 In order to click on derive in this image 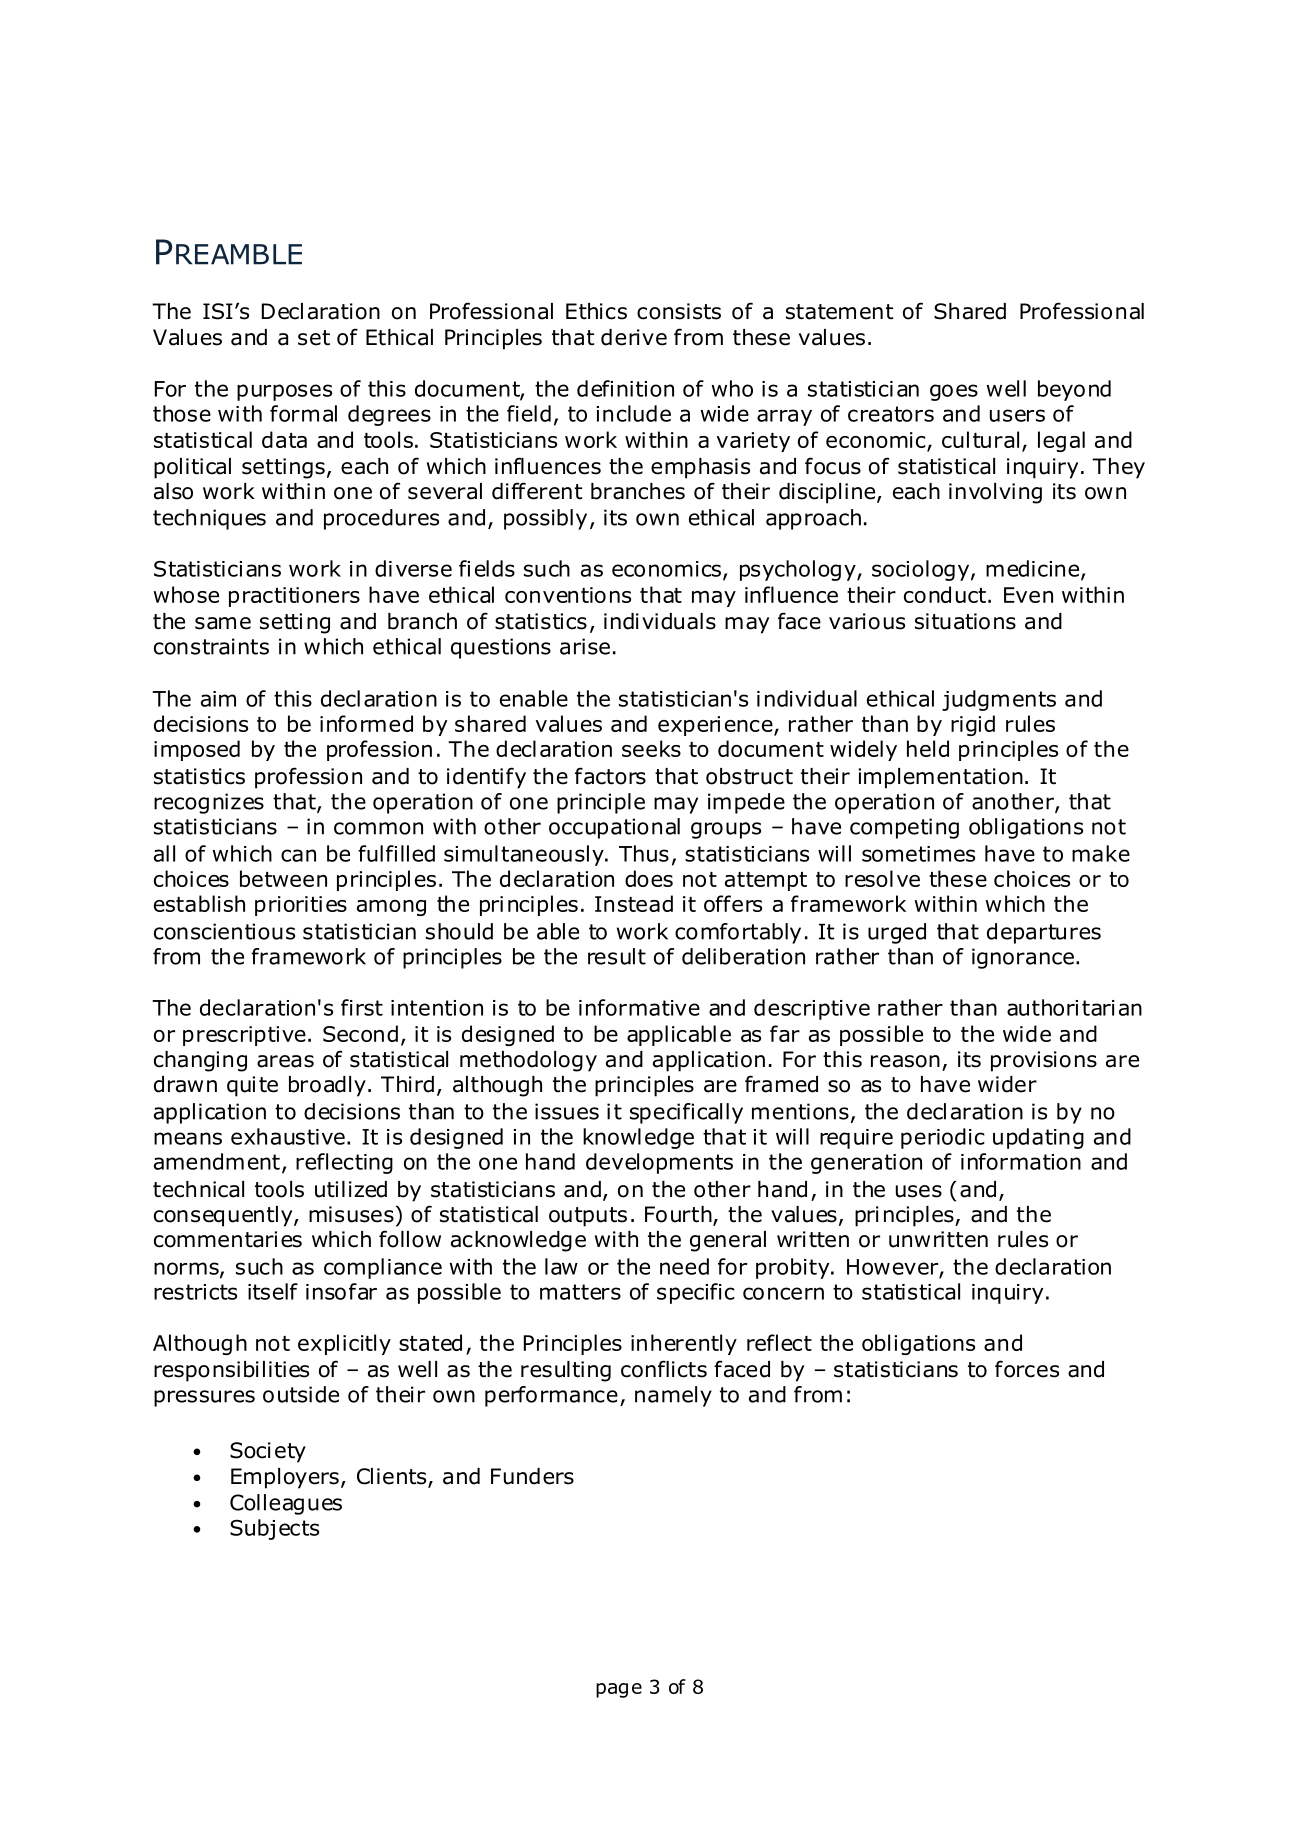, I will do `click(634, 337)`.
